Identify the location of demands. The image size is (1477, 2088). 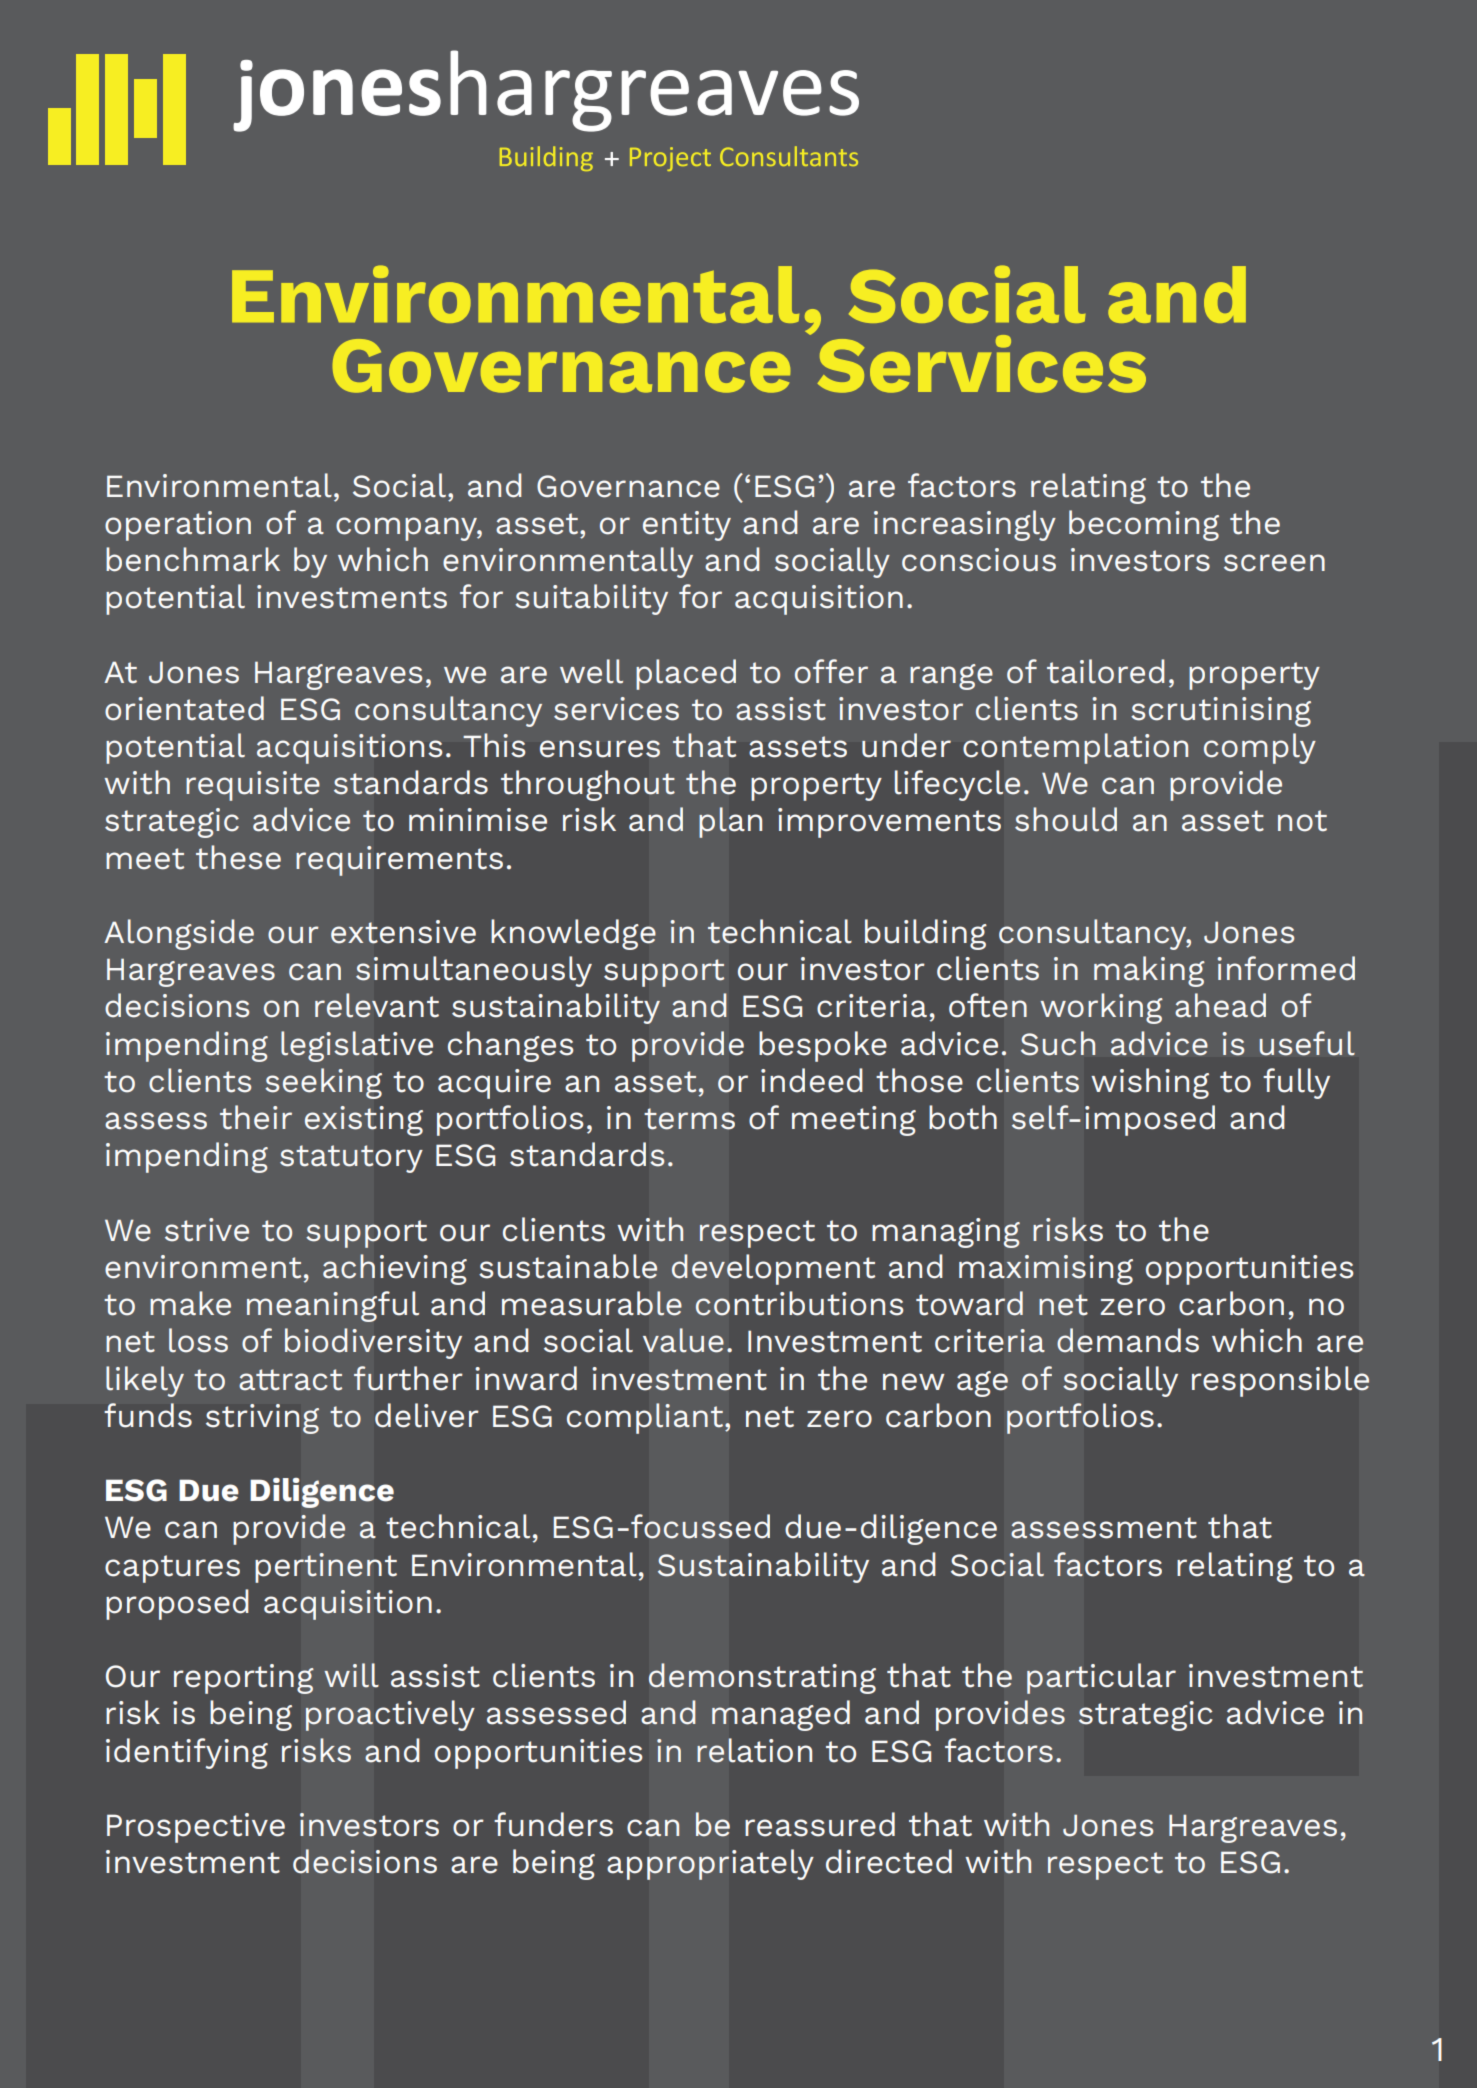
(1128, 1340).
